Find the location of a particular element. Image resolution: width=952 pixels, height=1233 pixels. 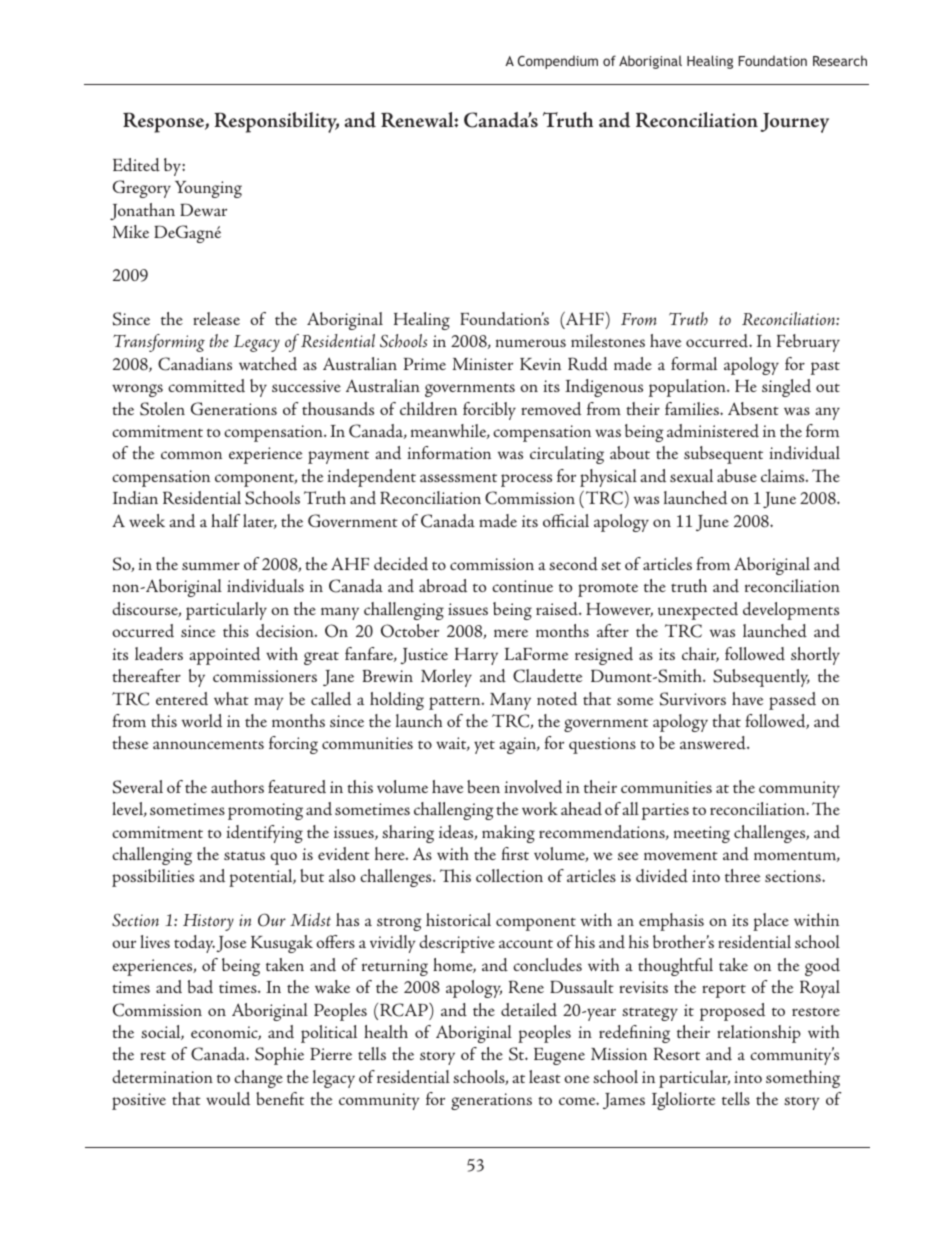

Compendium is located at coordinates (558, 62).
